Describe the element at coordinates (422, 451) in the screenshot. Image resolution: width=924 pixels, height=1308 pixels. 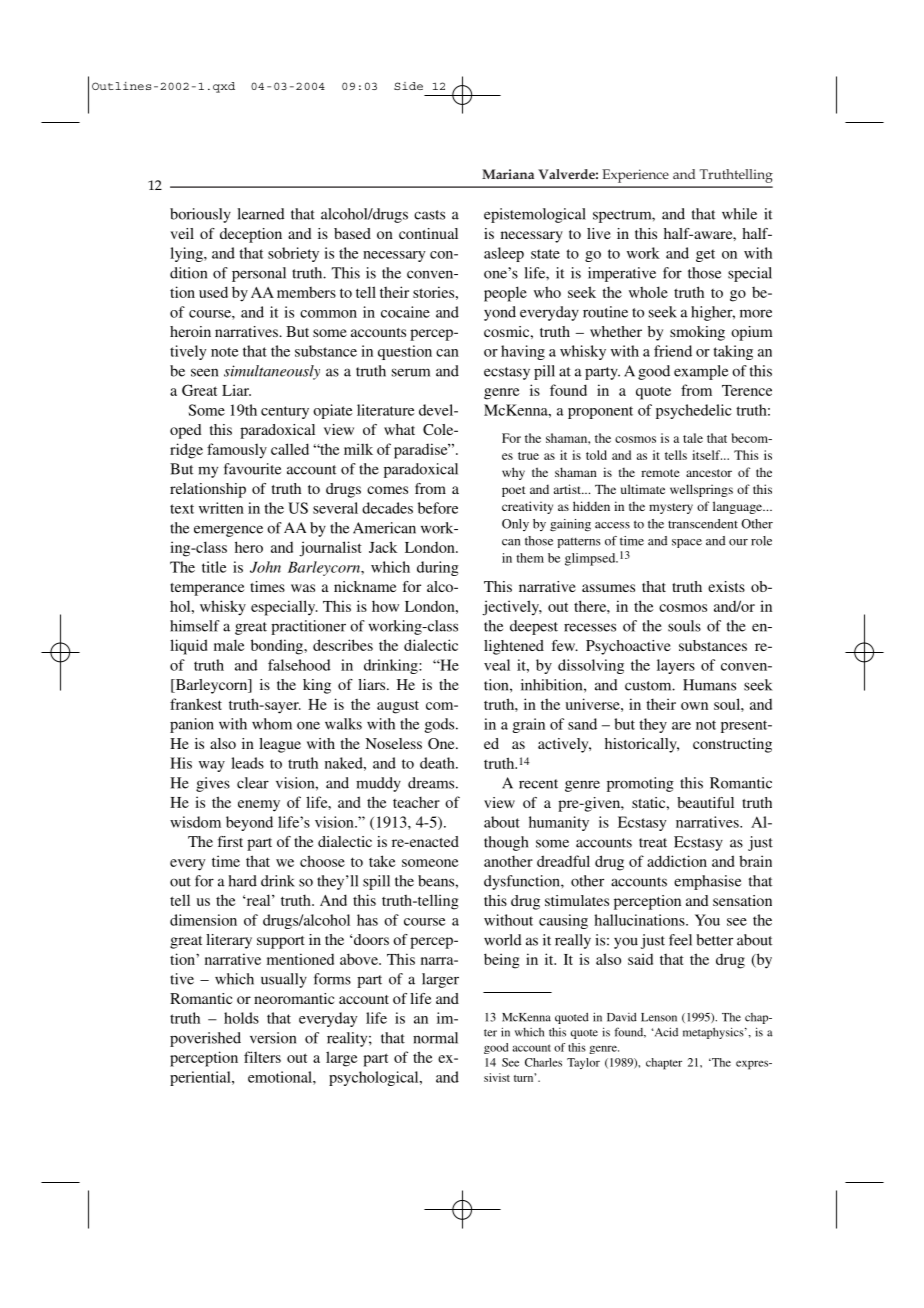
I see `paradise` at that location.
